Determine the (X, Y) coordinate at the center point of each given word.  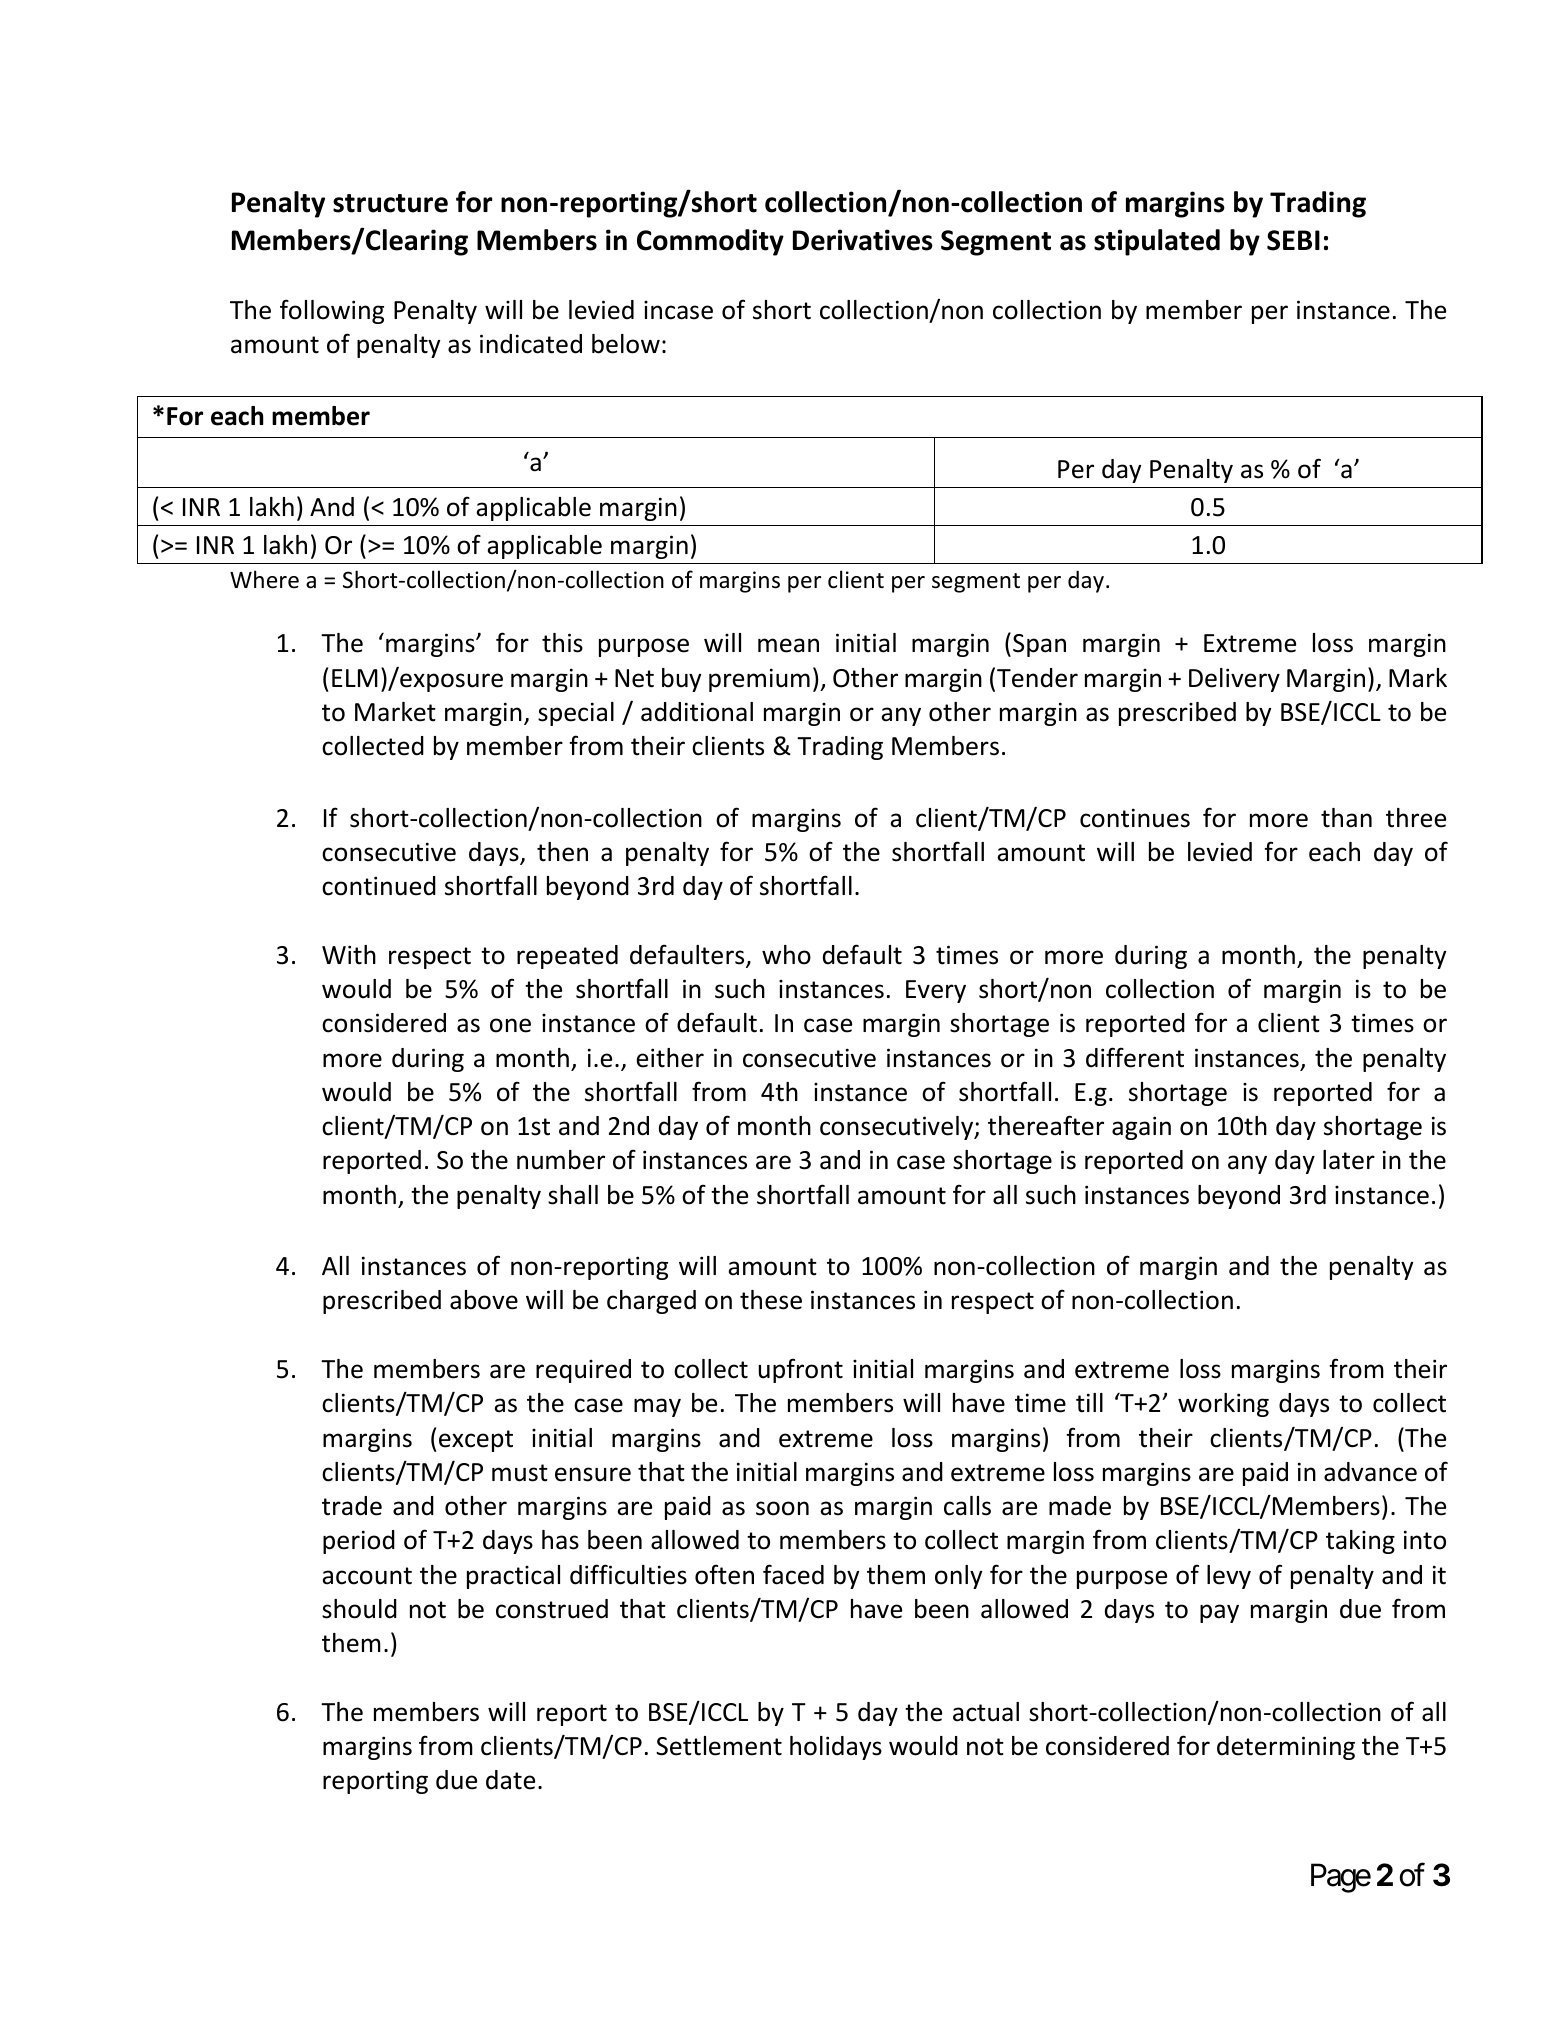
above (484, 1300)
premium (759, 680)
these (771, 1300)
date (510, 1780)
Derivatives (863, 240)
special (576, 714)
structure (390, 203)
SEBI (1293, 240)
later (1349, 1160)
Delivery (1234, 680)
